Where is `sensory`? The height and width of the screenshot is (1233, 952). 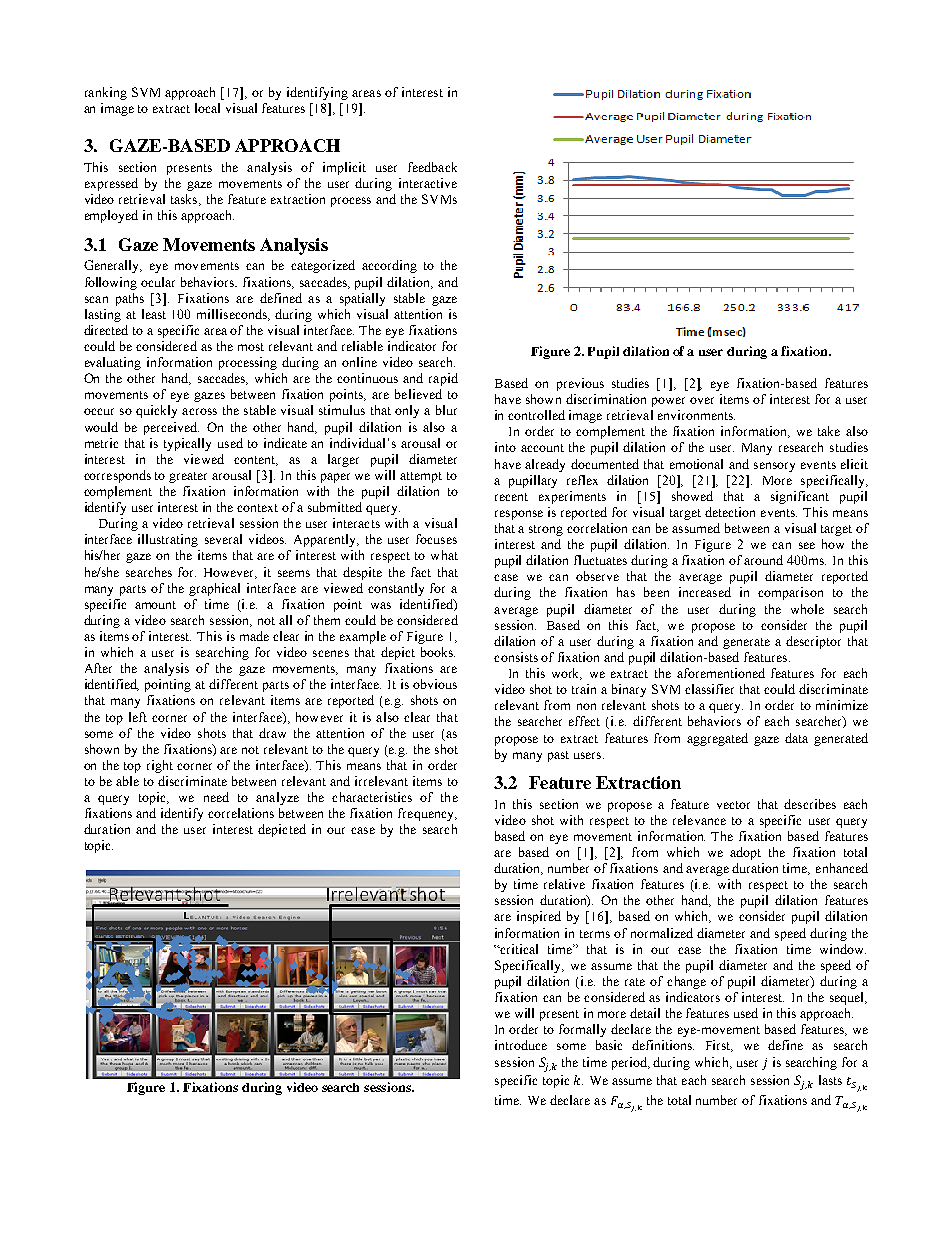 sensory is located at coordinates (774, 467).
